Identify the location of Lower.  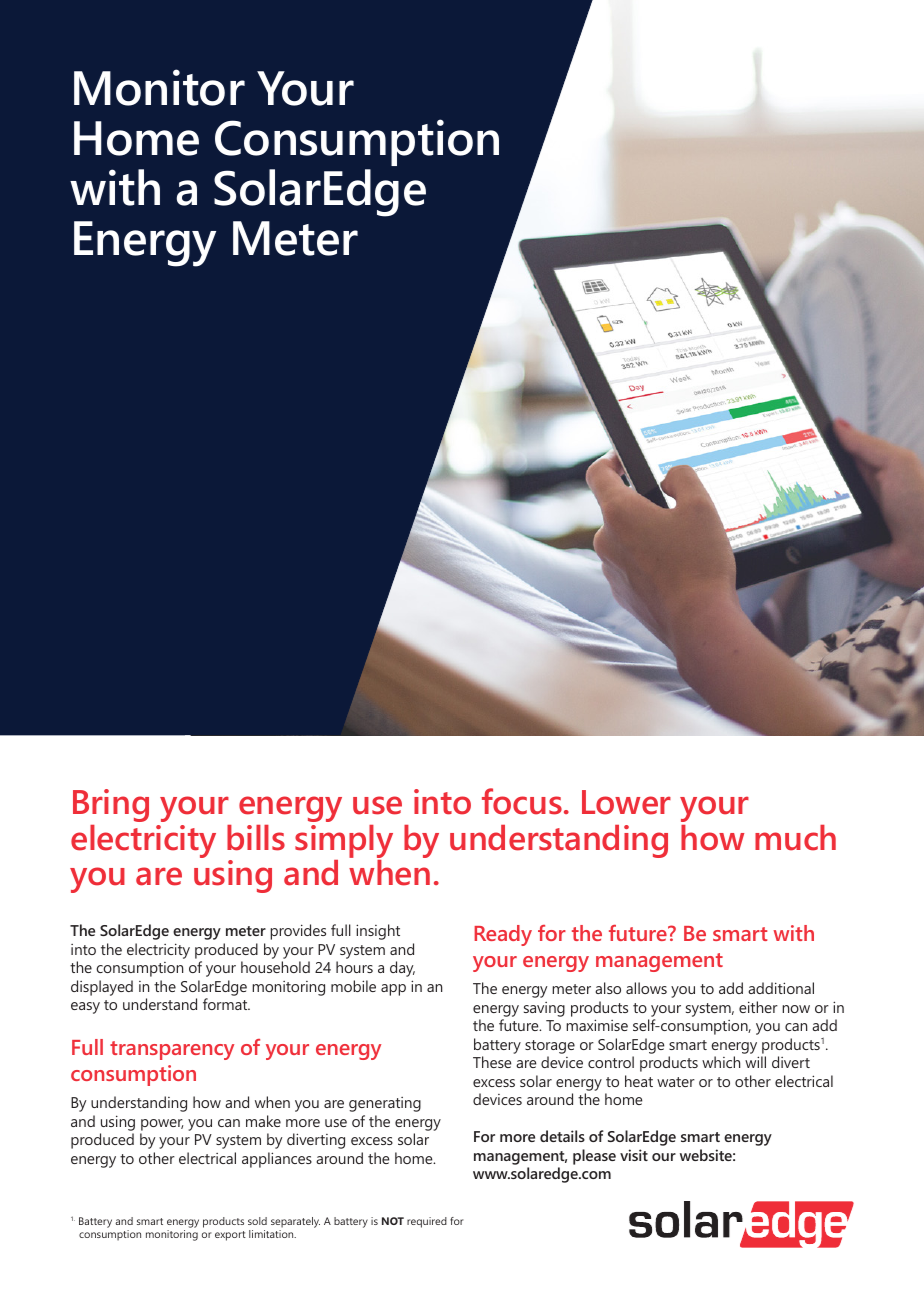
(626, 802).
